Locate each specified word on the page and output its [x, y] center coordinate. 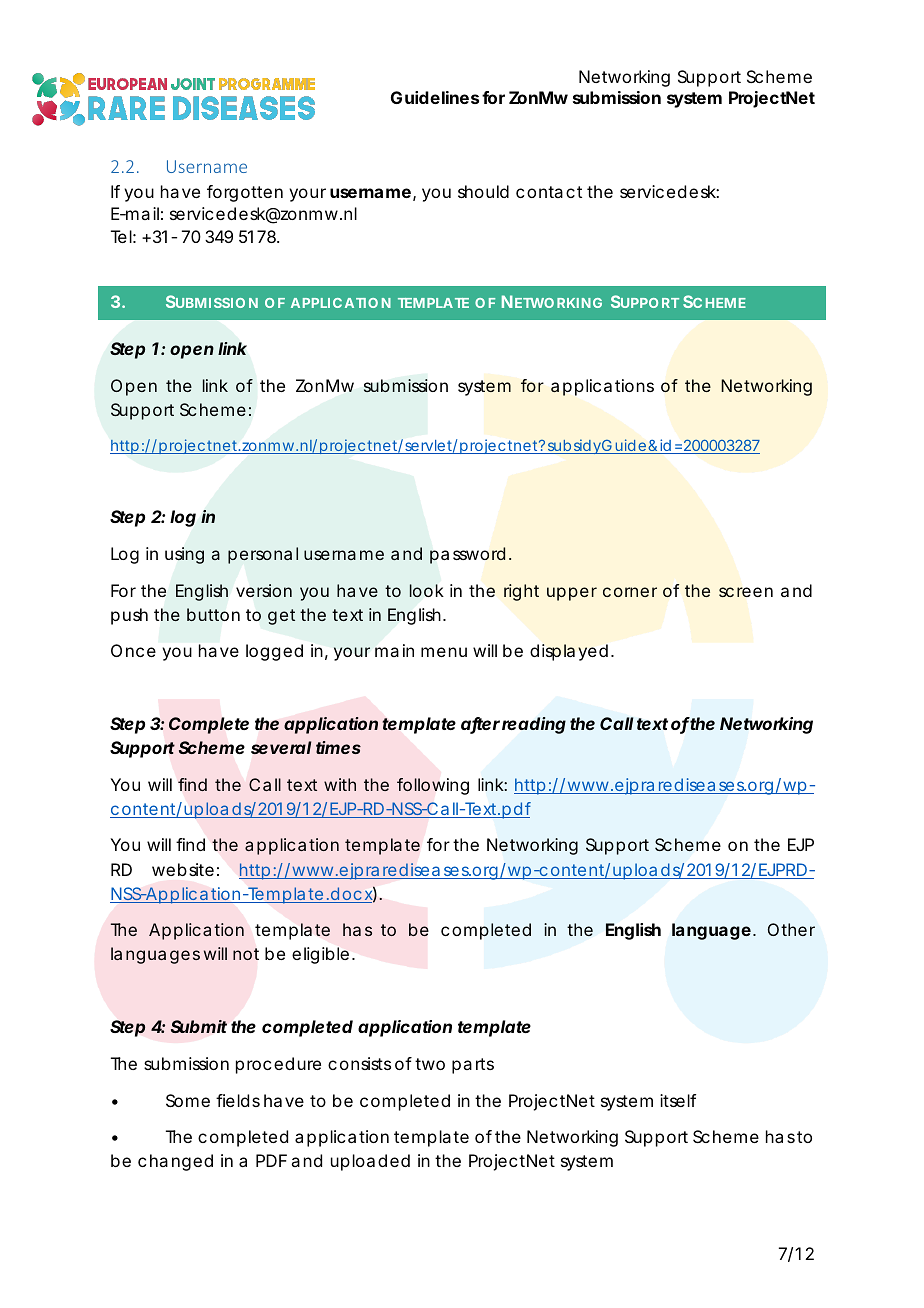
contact [549, 192]
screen [746, 592]
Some [188, 1100]
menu [444, 652]
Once [133, 650]
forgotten [245, 193]
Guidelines [435, 97]
